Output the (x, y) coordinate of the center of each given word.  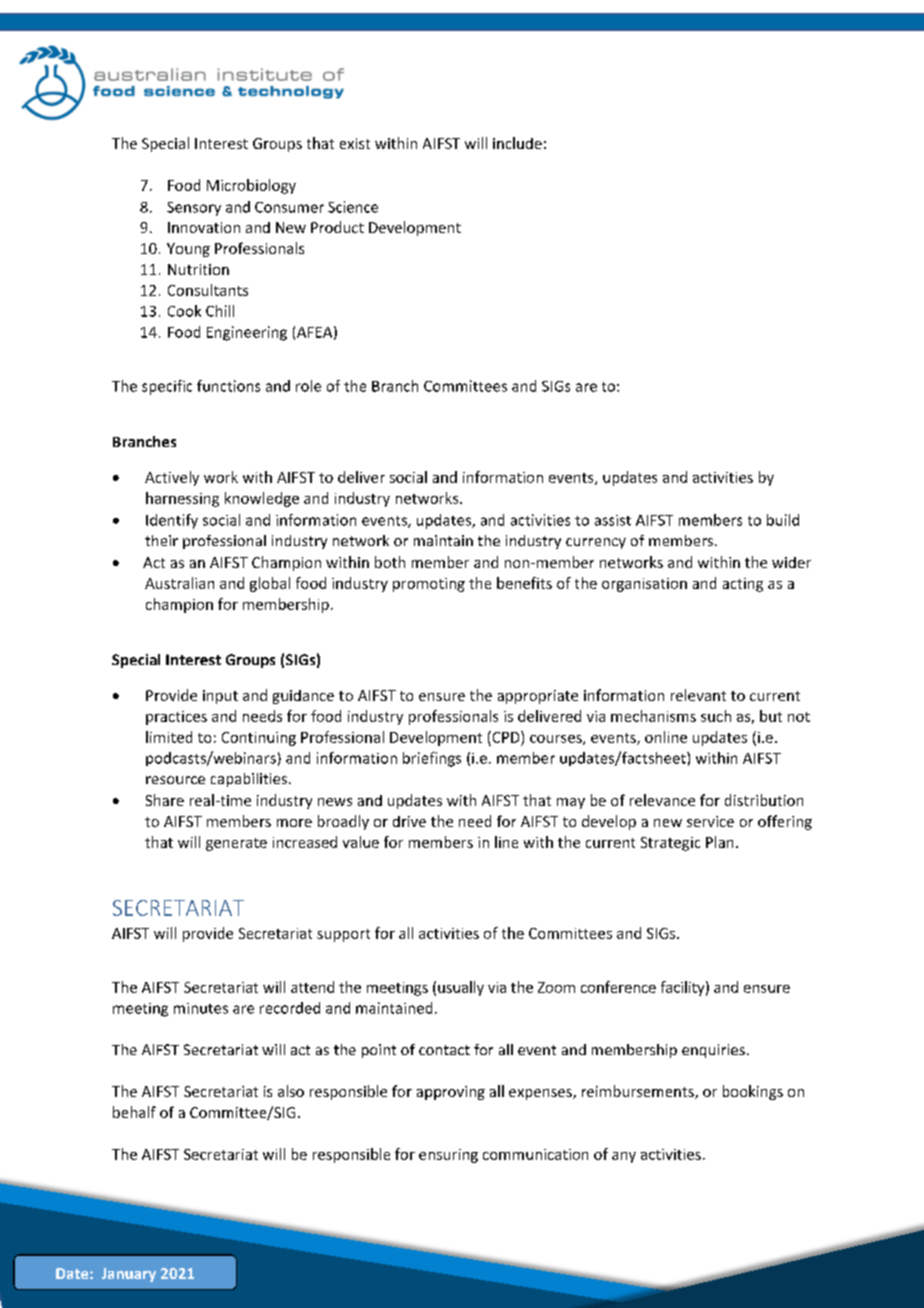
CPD (506, 737)
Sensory (194, 209)
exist (355, 143)
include (517, 143)
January (129, 1275)
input (220, 697)
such (716, 716)
